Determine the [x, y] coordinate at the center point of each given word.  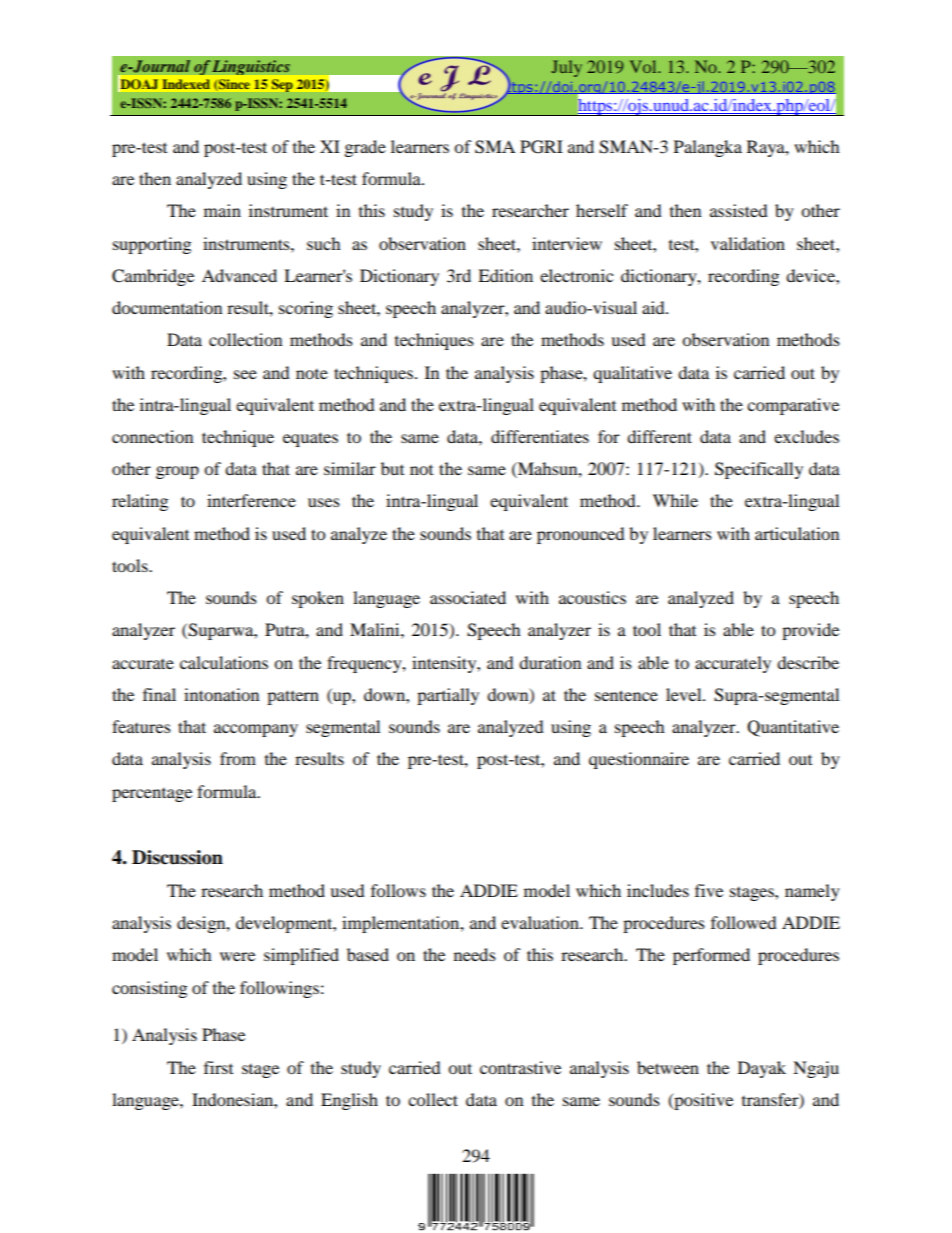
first [218, 1067]
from [238, 758]
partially [448, 696]
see [245, 374]
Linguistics [251, 67]
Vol [644, 66]
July [566, 68]
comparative [793, 406]
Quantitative [793, 728]
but [392, 468]
